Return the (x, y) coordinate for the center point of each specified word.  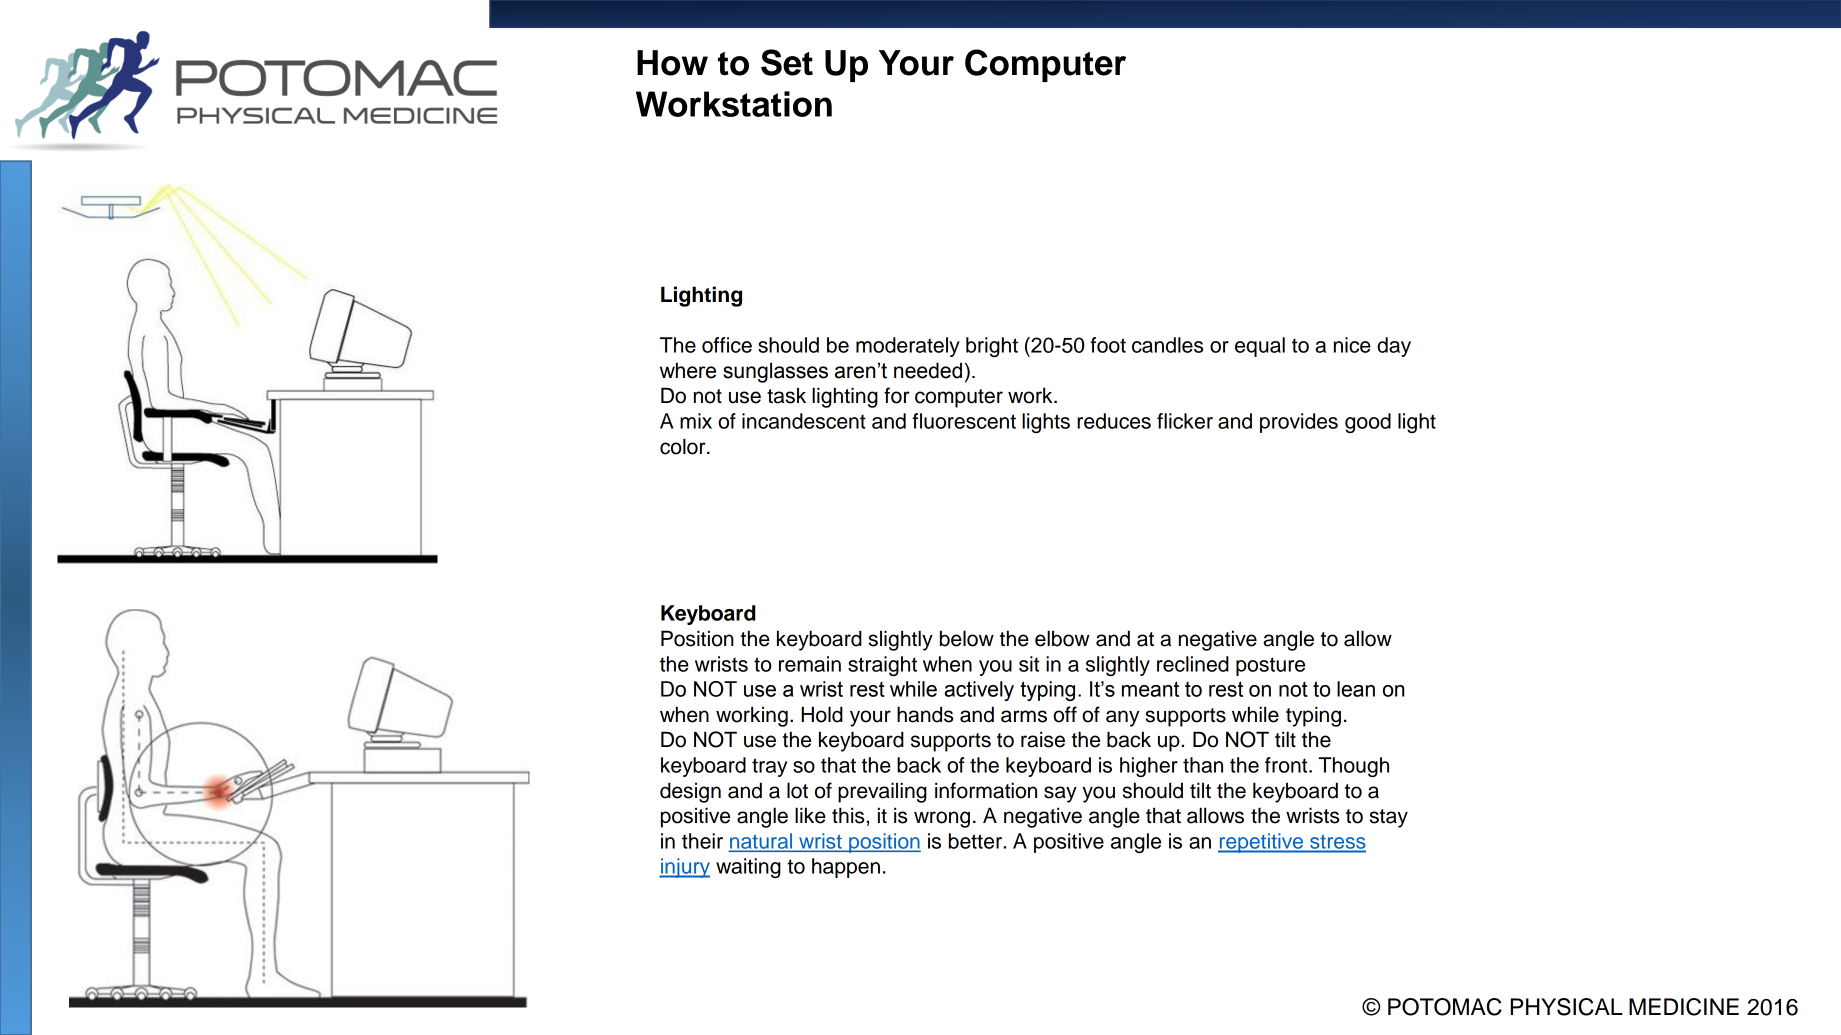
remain (810, 664)
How (672, 63)
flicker (1185, 421)
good (1368, 423)
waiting (748, 868)
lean (1356, 689)
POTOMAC (1445, 1007)
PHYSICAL (1566, 1007)
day (1394, 347)
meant (1150, 689)
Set (787, 62)
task (786, 395)
